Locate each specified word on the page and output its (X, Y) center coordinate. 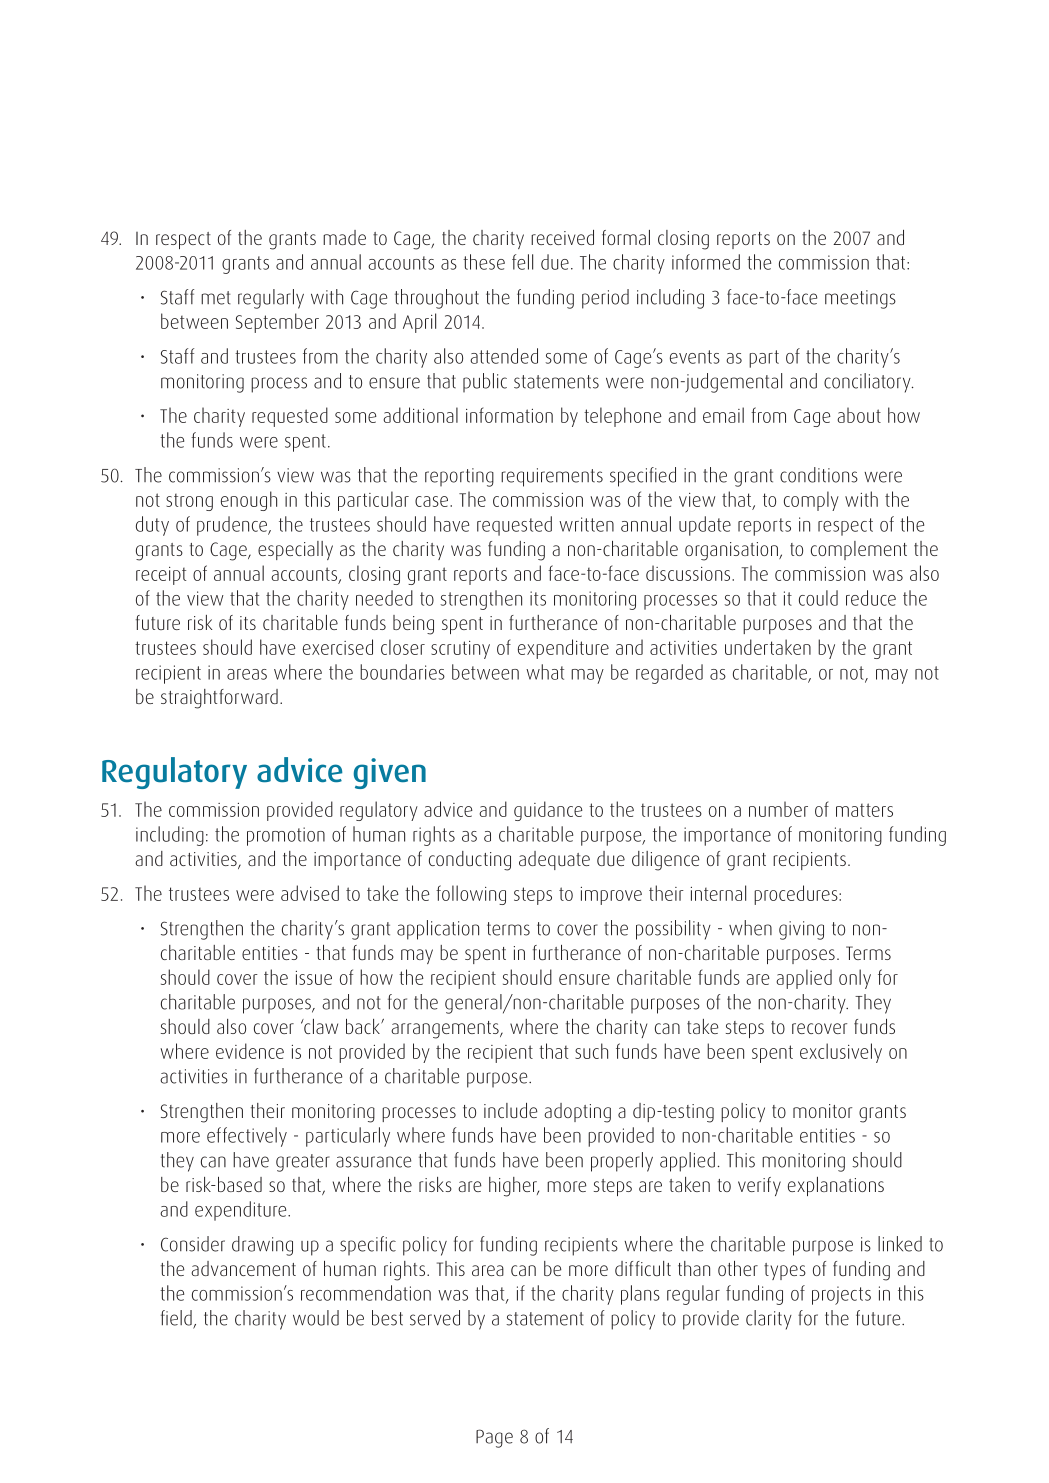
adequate (554, 860)
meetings (860, 299)
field (177, 1319)
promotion (286, 836)
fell (522, 262)
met (216, 298)
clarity (769, 1320)
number (778, 809)
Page (494, 1438)
